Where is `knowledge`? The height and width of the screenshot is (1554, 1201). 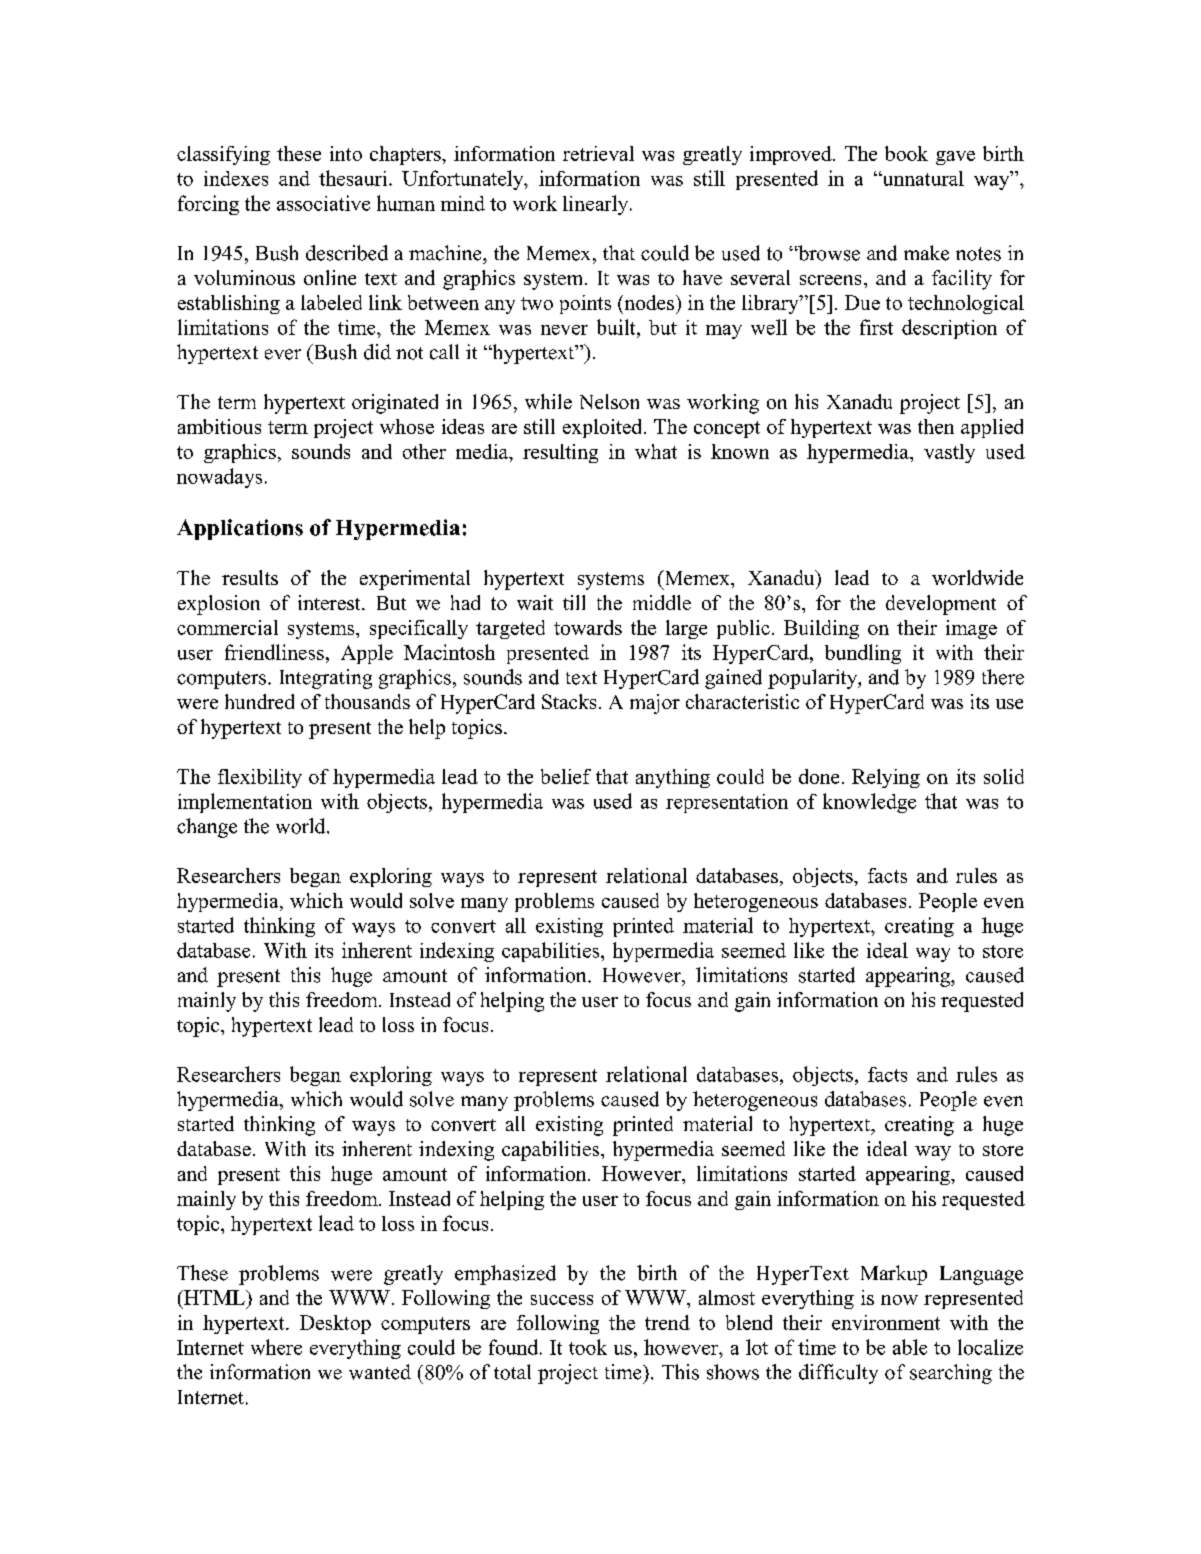
knowledge is located at coordinates (869, 803).
